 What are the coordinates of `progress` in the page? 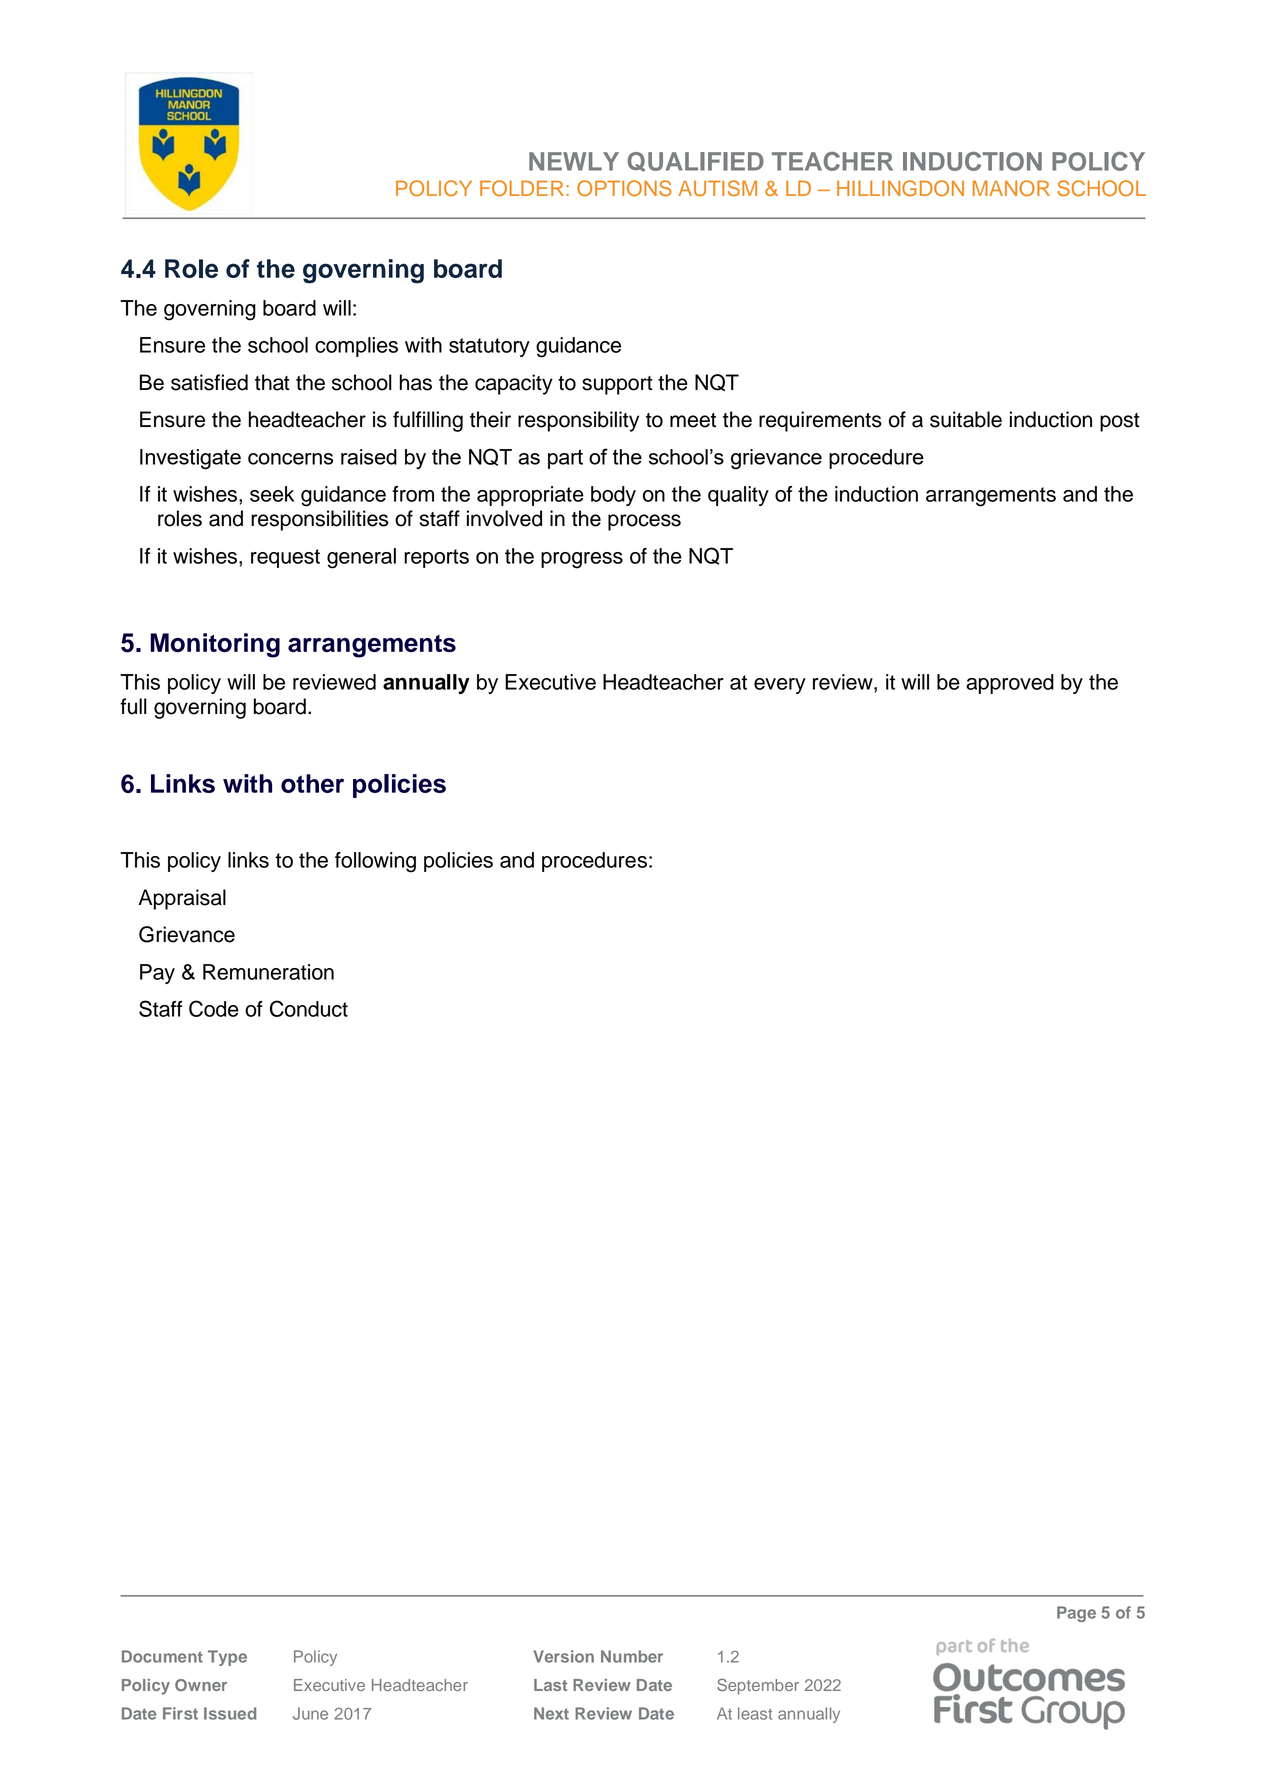 It's located at (582, 560).
